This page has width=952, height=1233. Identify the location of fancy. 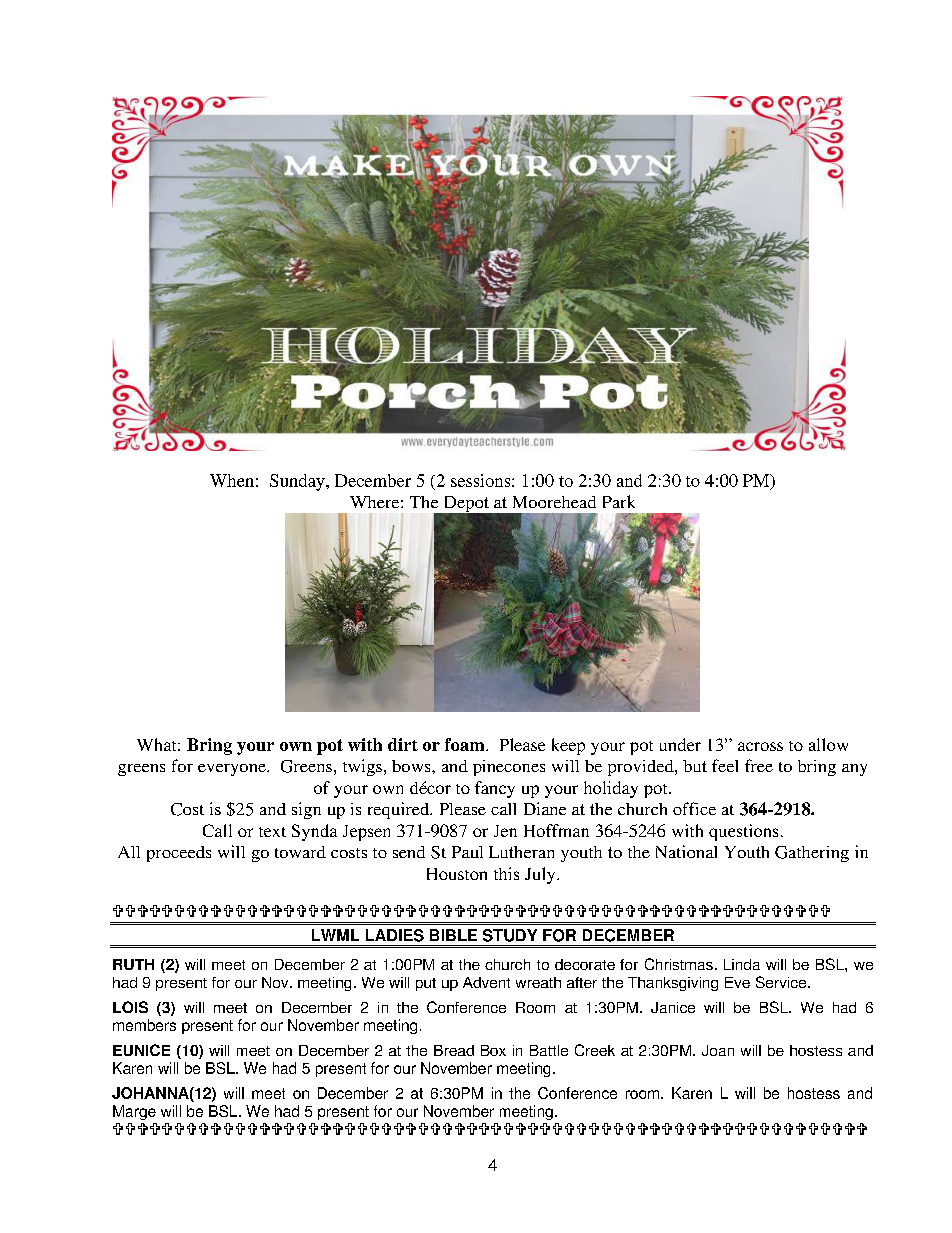
(495, 789).
